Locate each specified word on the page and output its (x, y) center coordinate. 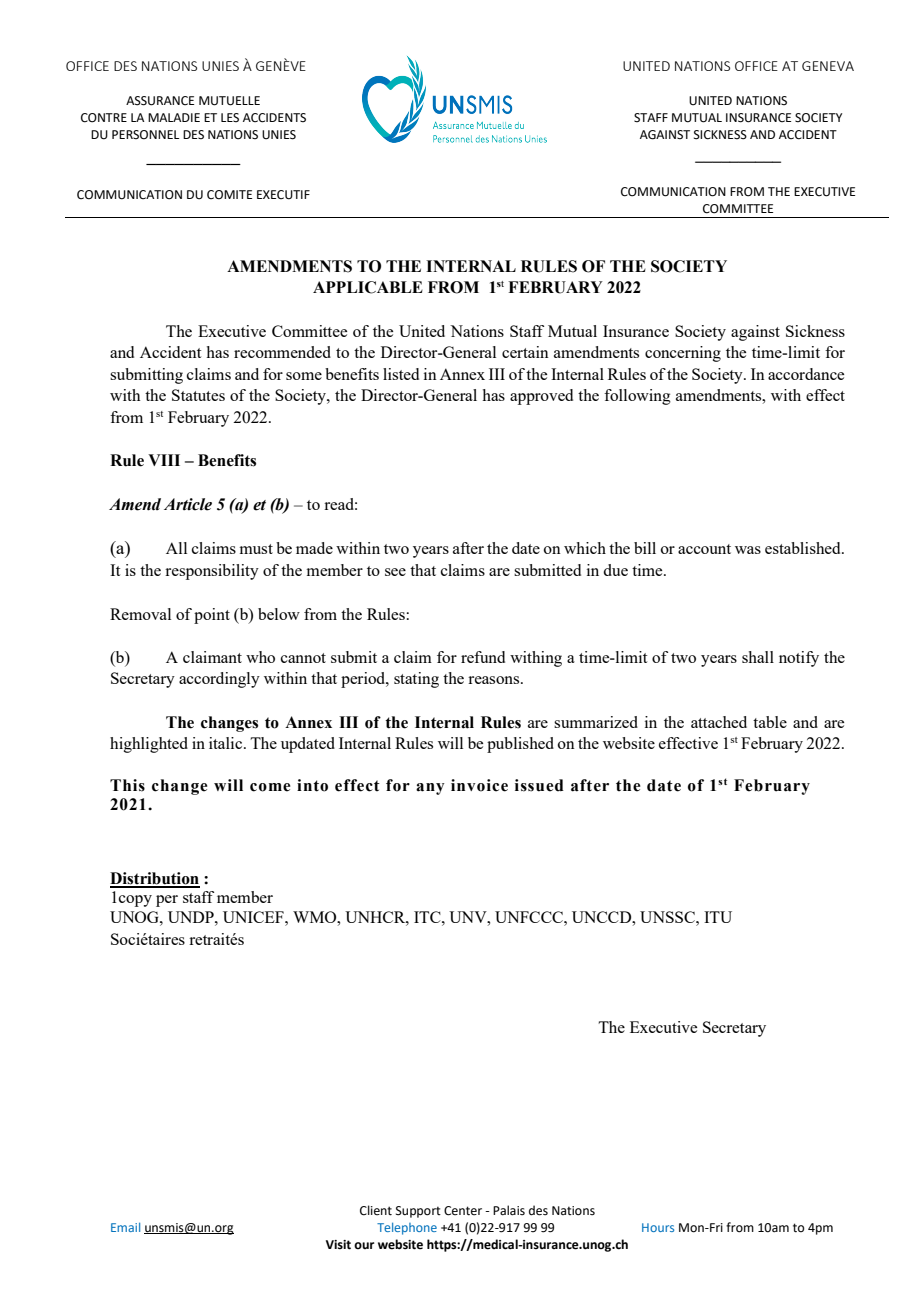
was (748, 550)
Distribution (155, 879)
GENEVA (828, 66)
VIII (164, 460)
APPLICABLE (368, 287)
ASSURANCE (160, 101)
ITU (718, 917)
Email (125, 1227)
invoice (479, 785)
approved (541, 397)
